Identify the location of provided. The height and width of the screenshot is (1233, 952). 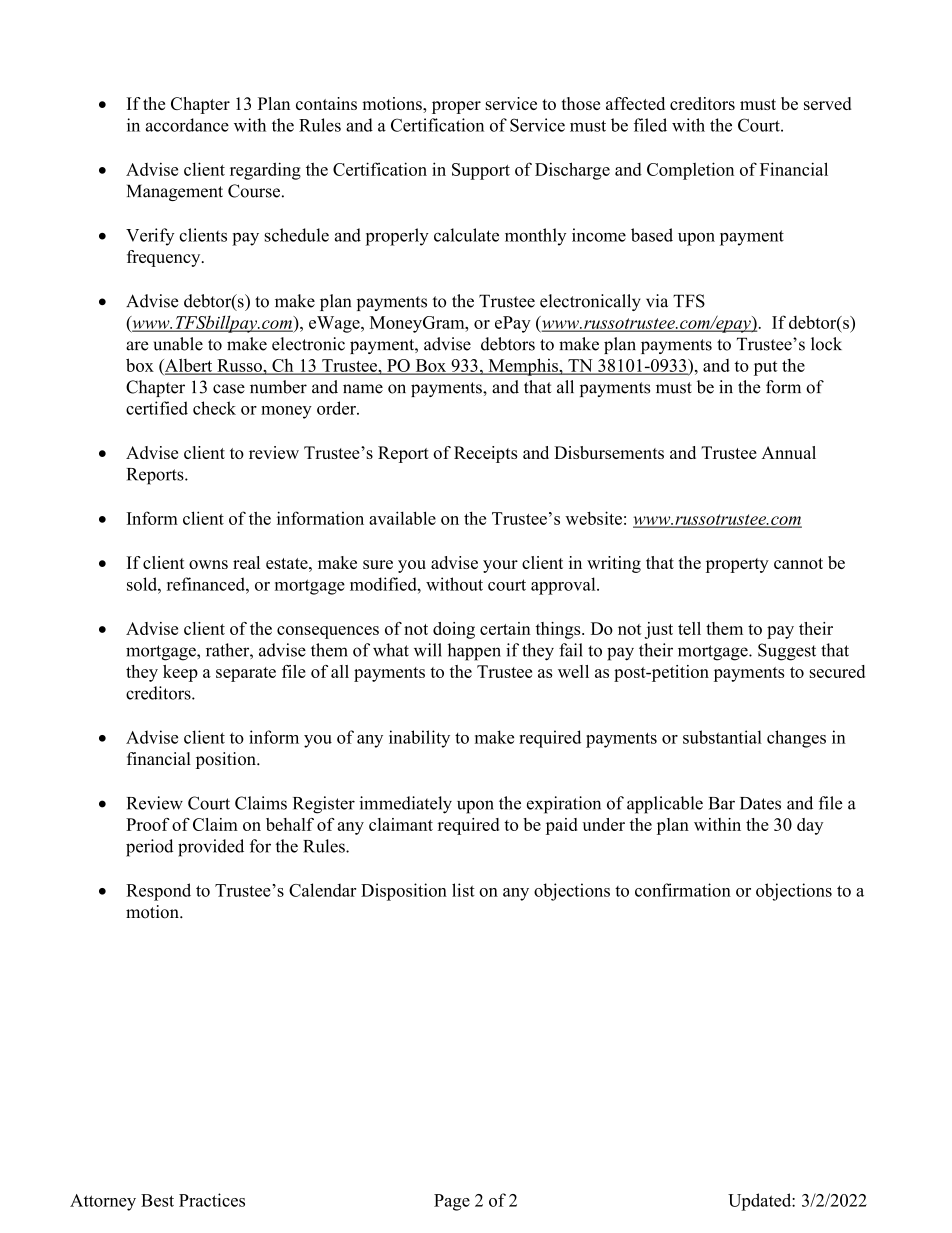
(211, 848).
